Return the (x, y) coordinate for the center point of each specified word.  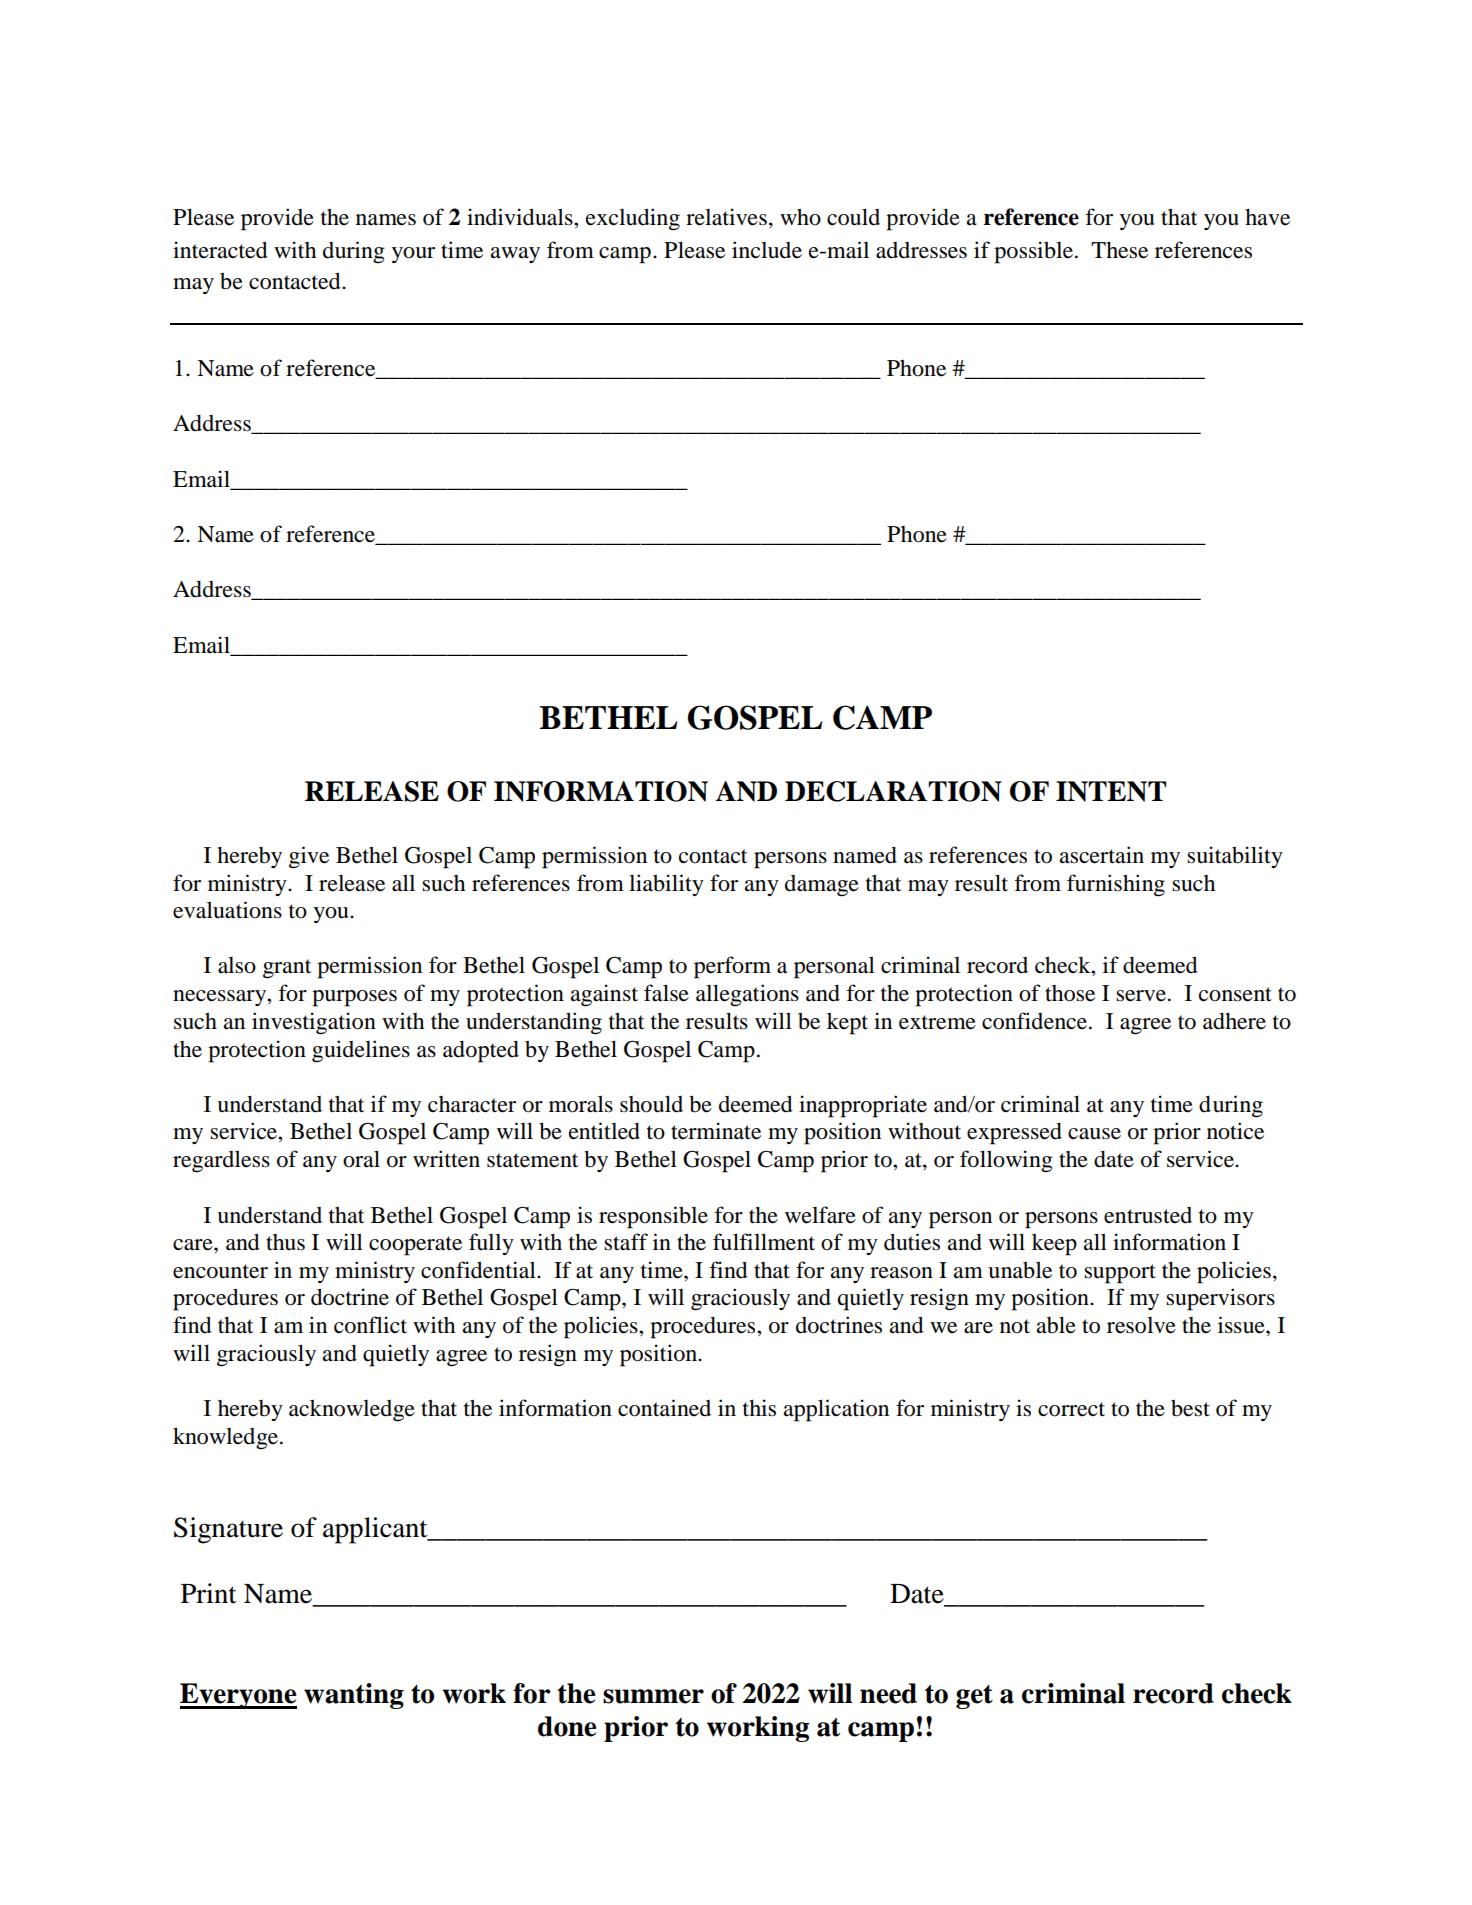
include (767, 250)
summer (653, 1696)
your (413, 255)
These (1119, 250)
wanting (354, 1696)
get (974, 1697)
